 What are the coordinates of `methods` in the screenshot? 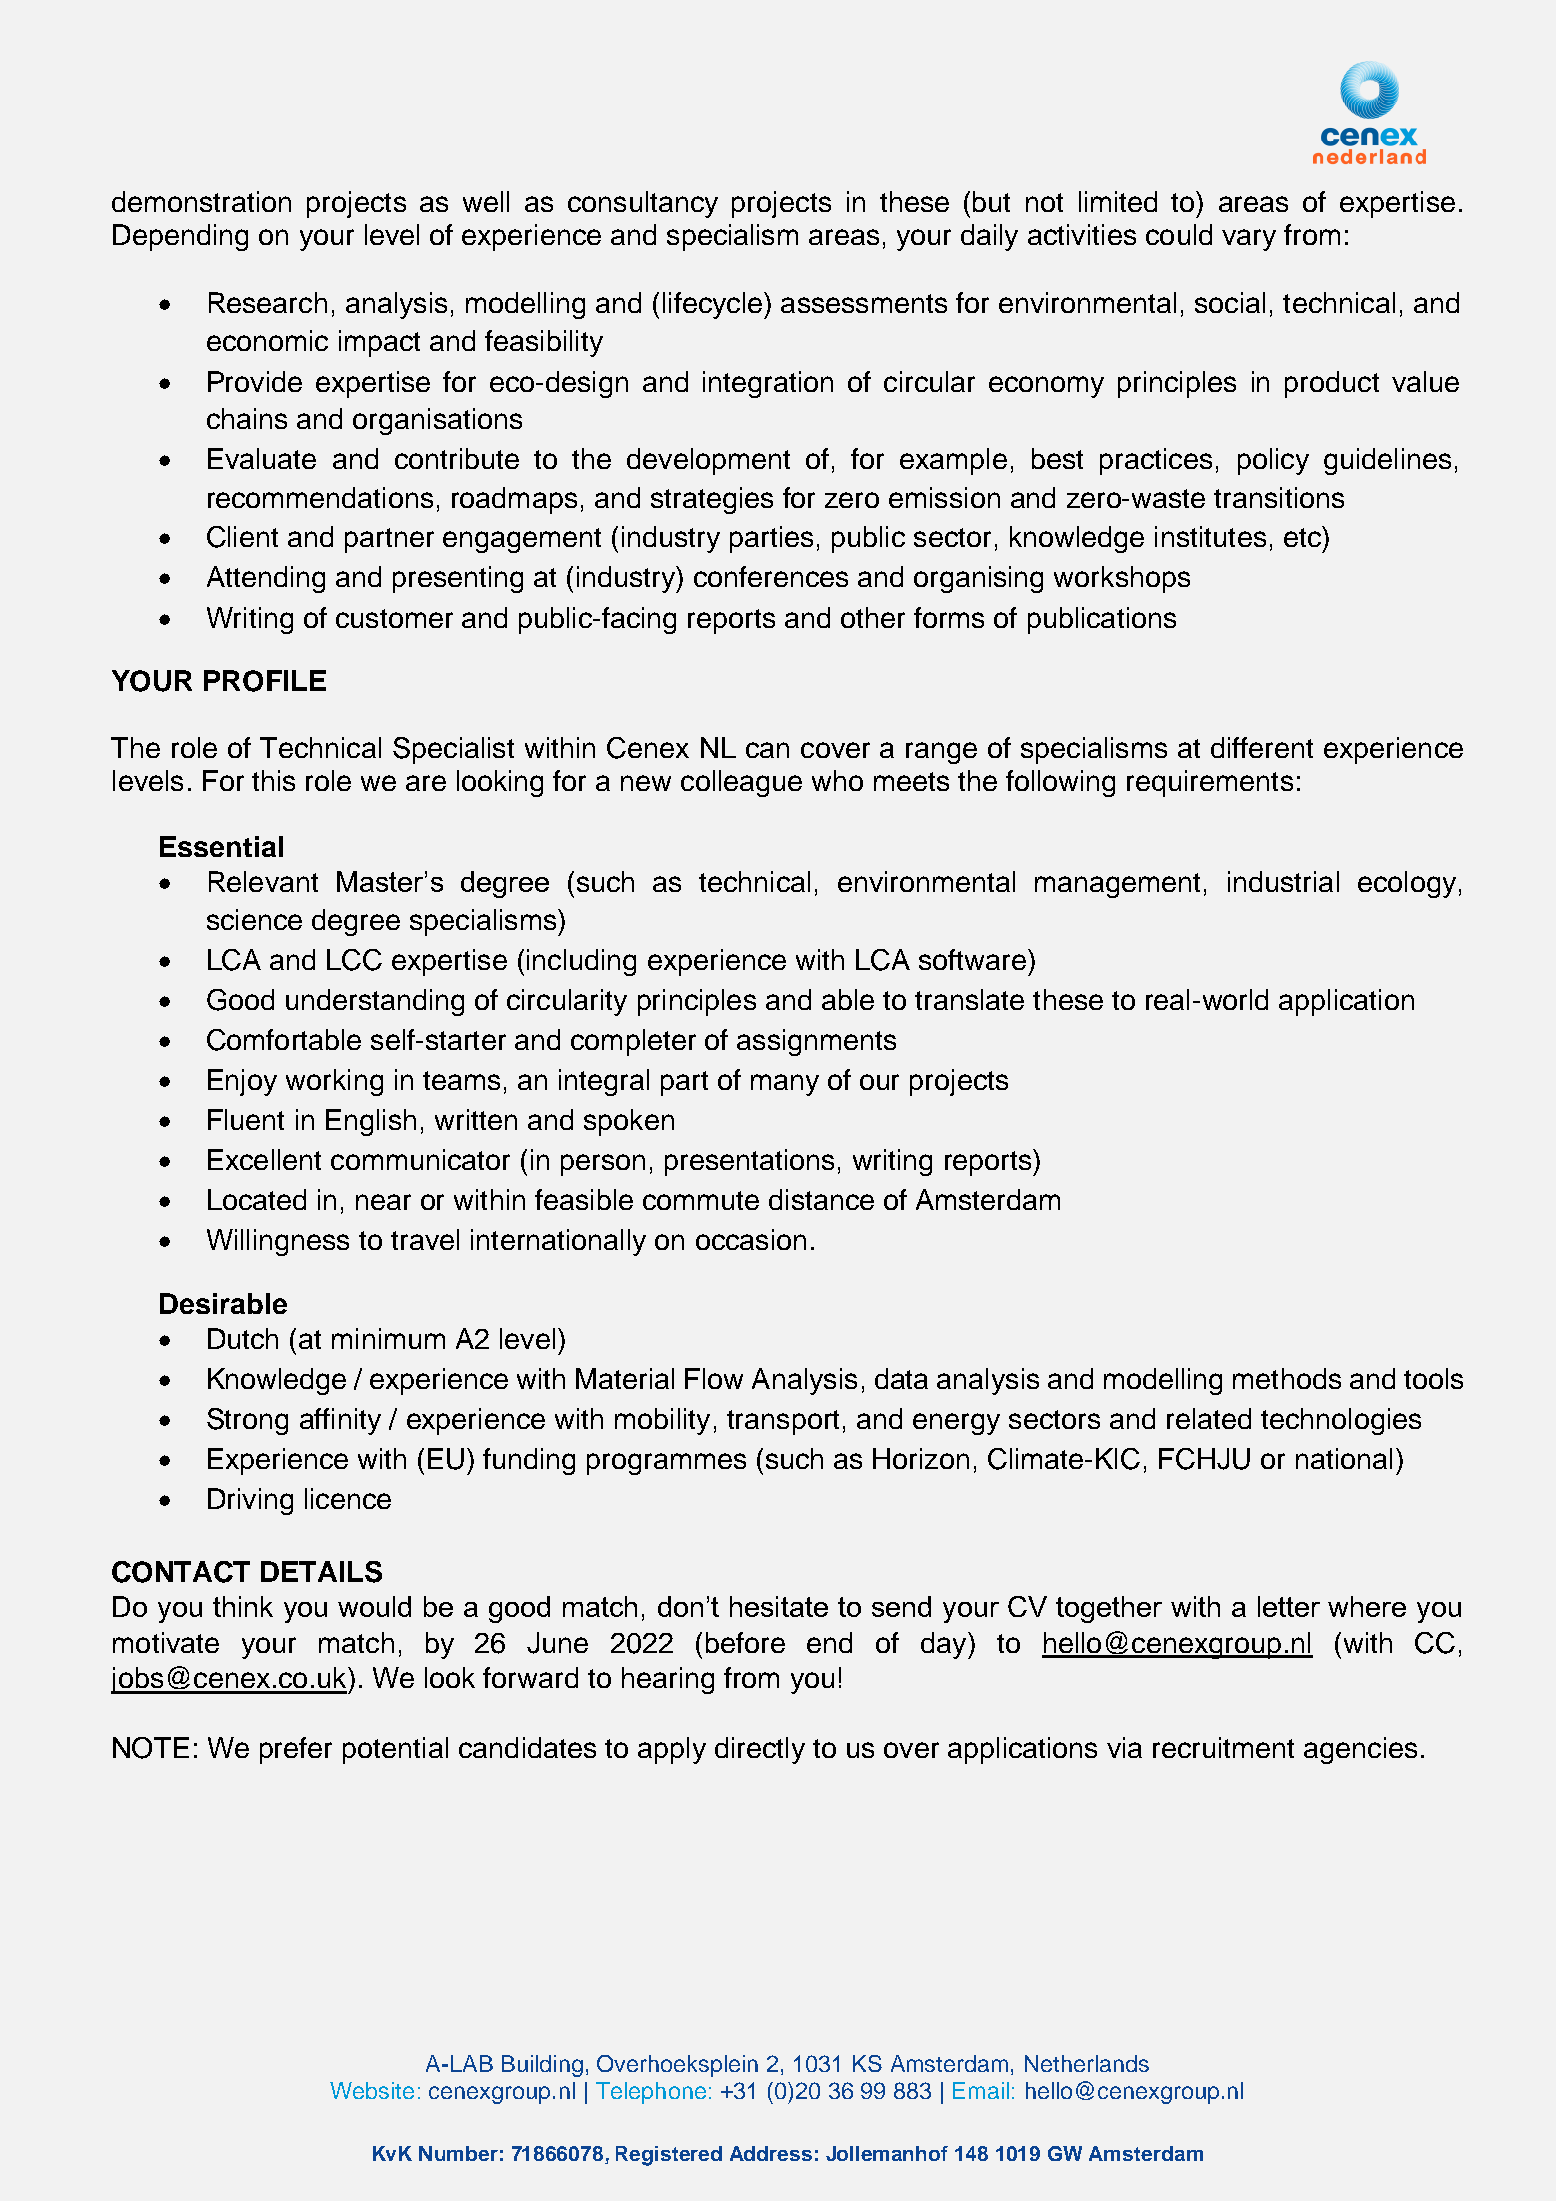 It's located at (1287, 1378).
